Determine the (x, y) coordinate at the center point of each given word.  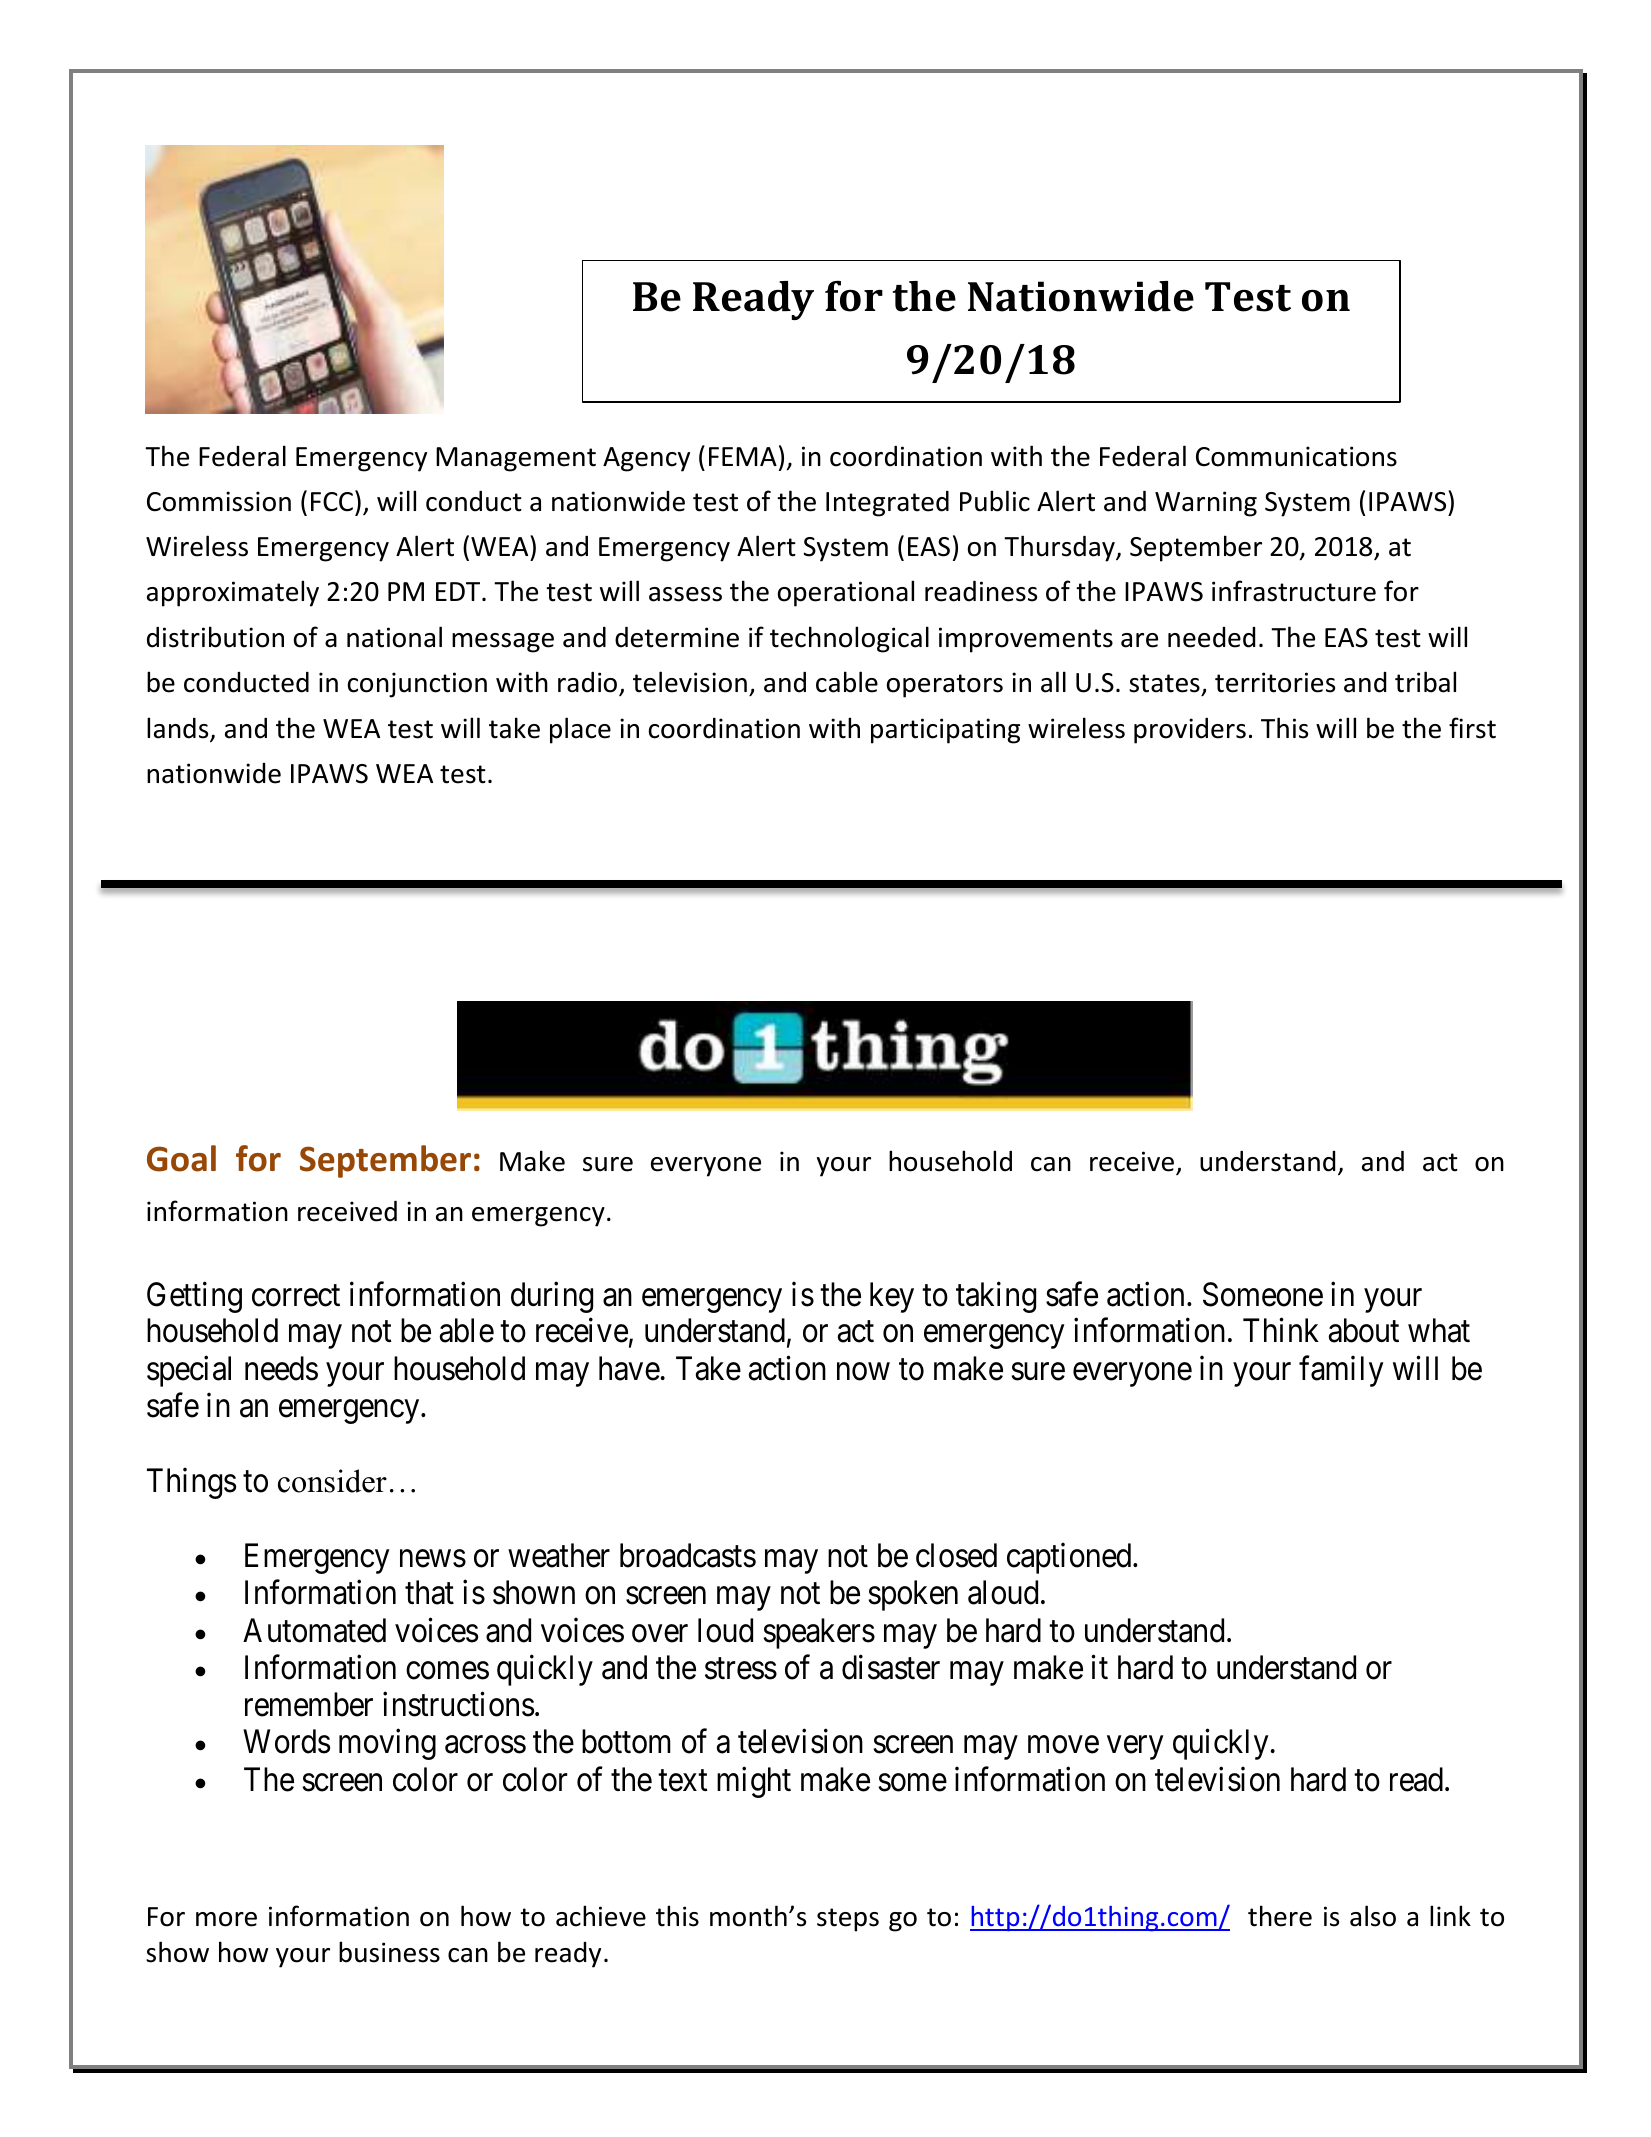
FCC (332, 502)
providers (1190, 731)
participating (945, 731)
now (863, 1372)
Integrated (887, 504)
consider (332, 1481)
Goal (181, 1158)
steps (848, 1920)
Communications (1296, 456)
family (1341, 1371)
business (389, 1952)
